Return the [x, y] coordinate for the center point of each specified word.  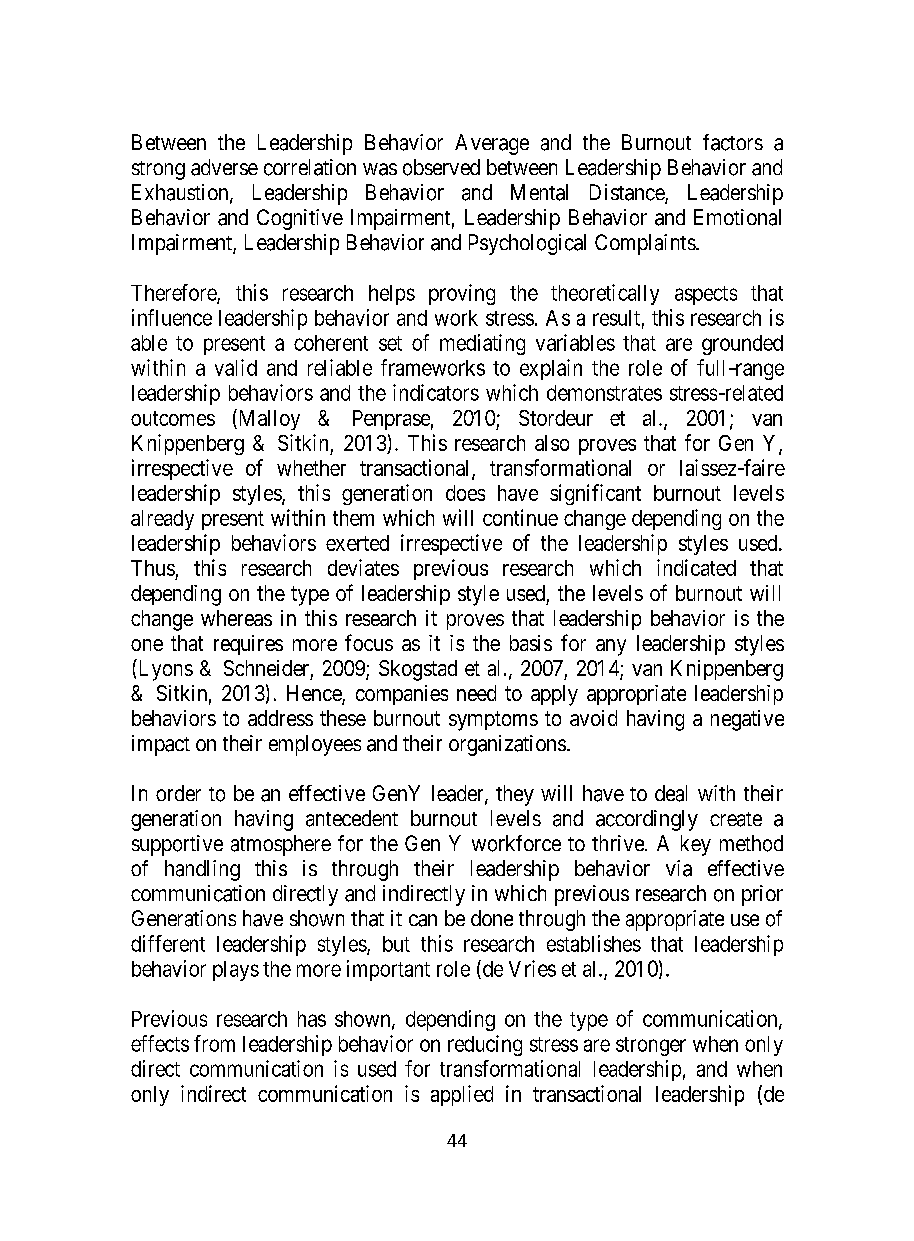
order [178, 793]
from [214, 1043]
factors [733, 142]
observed [441, 167]
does [465, 493]
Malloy [268, 419]
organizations [507, 745]
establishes [594, 943]
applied [462, 1095]
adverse [224, 167]
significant [595, 494]
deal [671, 793]
